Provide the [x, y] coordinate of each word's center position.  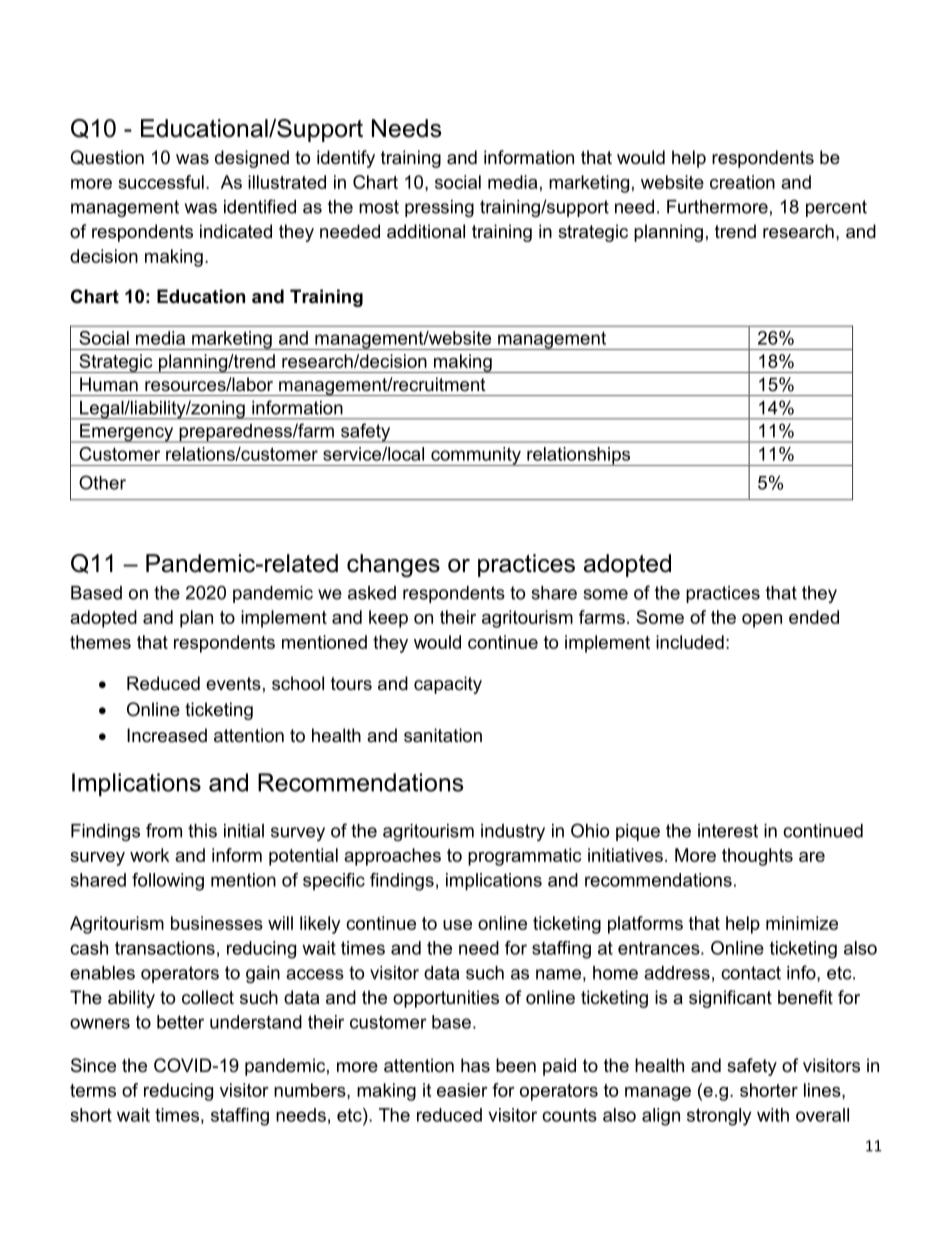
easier [462, 1090]
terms [93, 1090]
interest [728, 831]
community [476, 456]
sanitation [443, 735]
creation [742, 182]
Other [102, 482]
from [164, 830]
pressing [439, 208]
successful [161, 182]
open [762, 621]
